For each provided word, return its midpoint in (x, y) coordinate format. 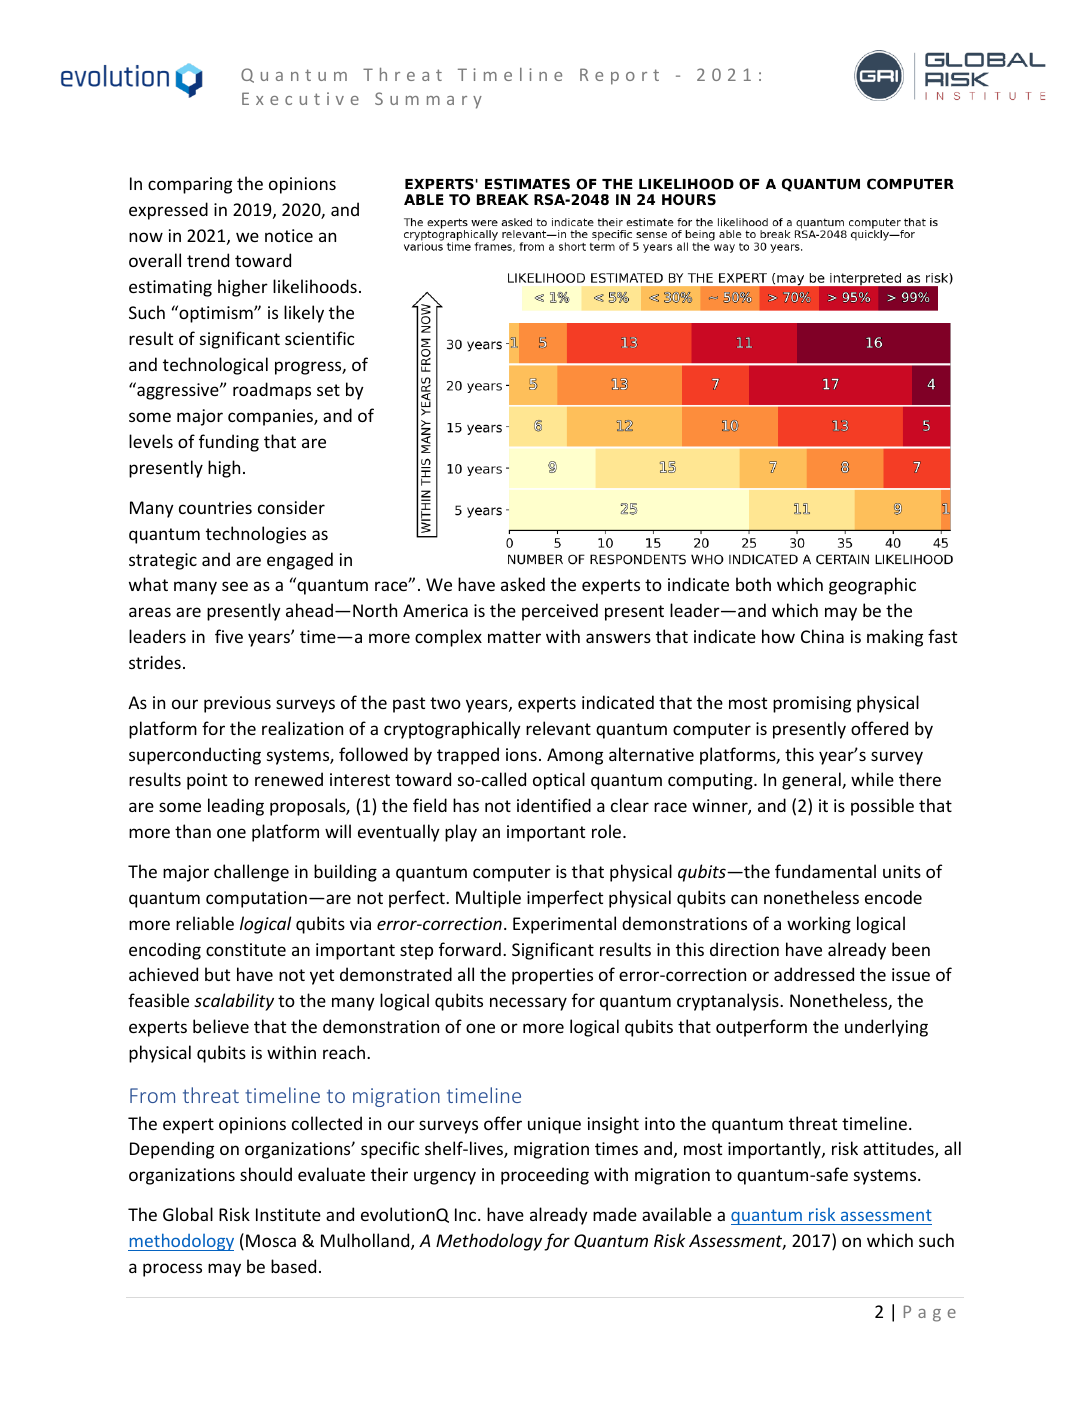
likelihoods (315, 286)
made (615, 1214)
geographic (872, 586)
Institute (288, 1214)
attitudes (899, 1149)
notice (289, 235)
